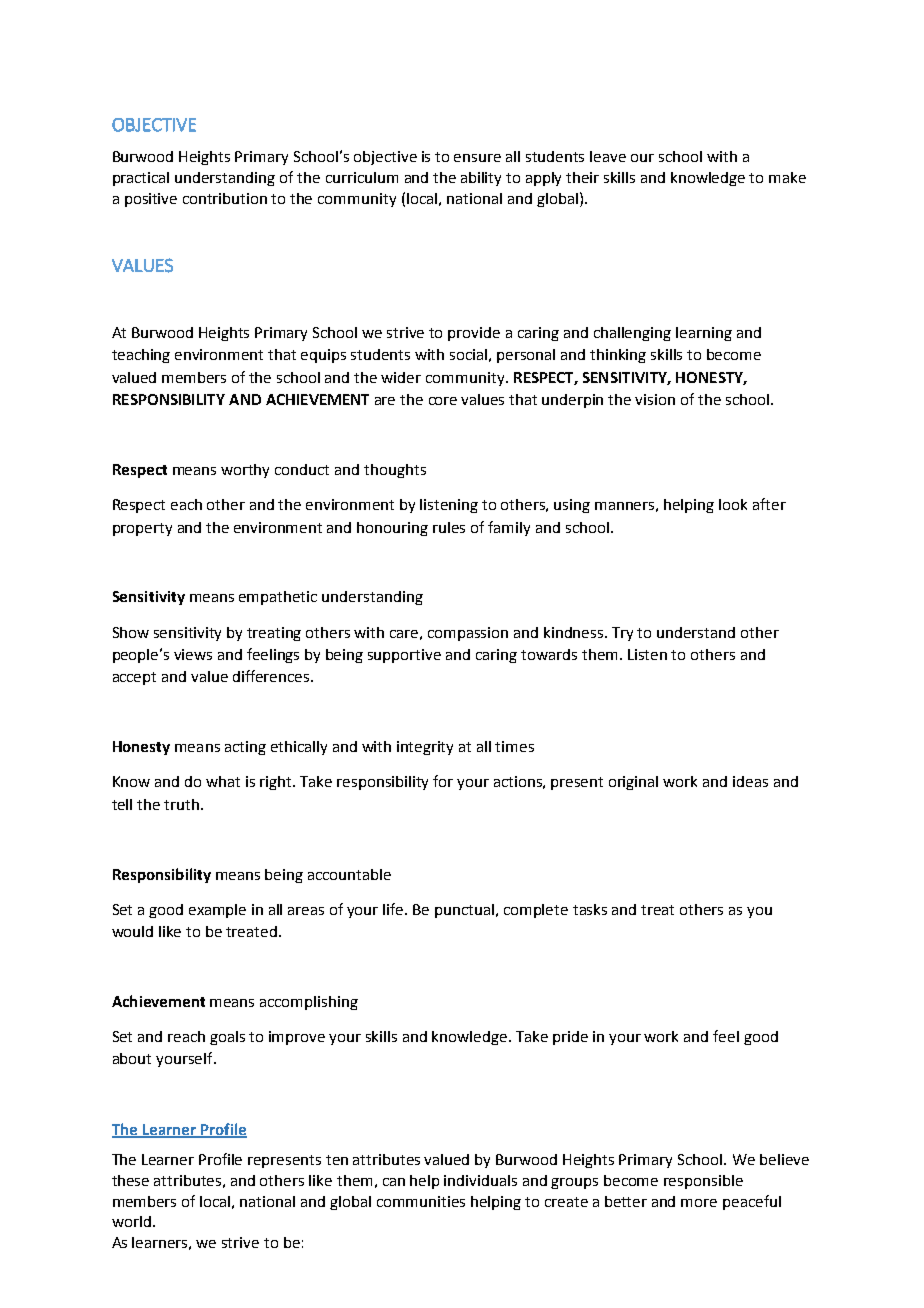 The height and width of the screenshot is (1308, 924). Describe the element at coordinates (481, 179) in the screenshot. I see `ability` at that location.
